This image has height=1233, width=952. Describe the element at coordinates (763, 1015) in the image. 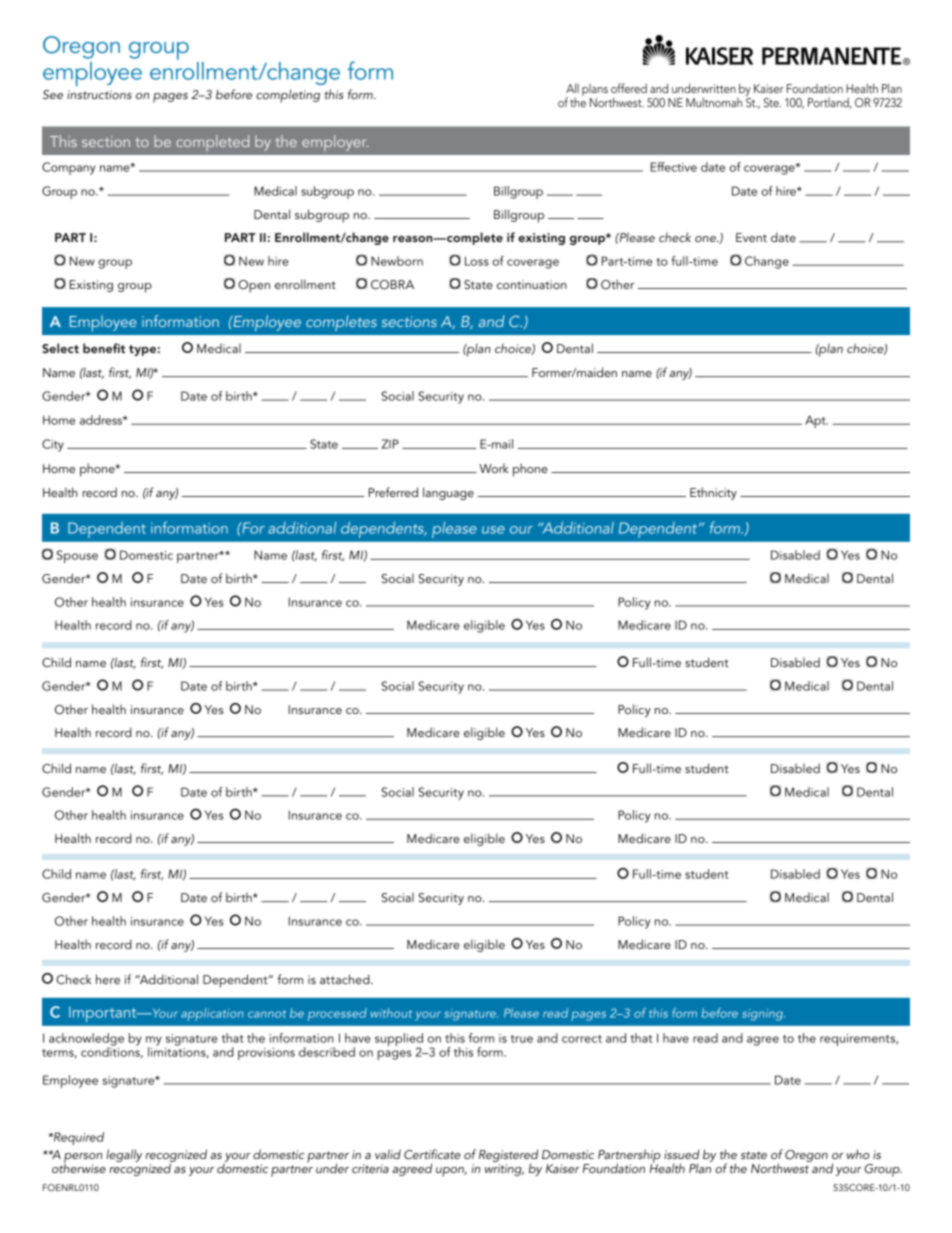

I see `signing` at that location.
